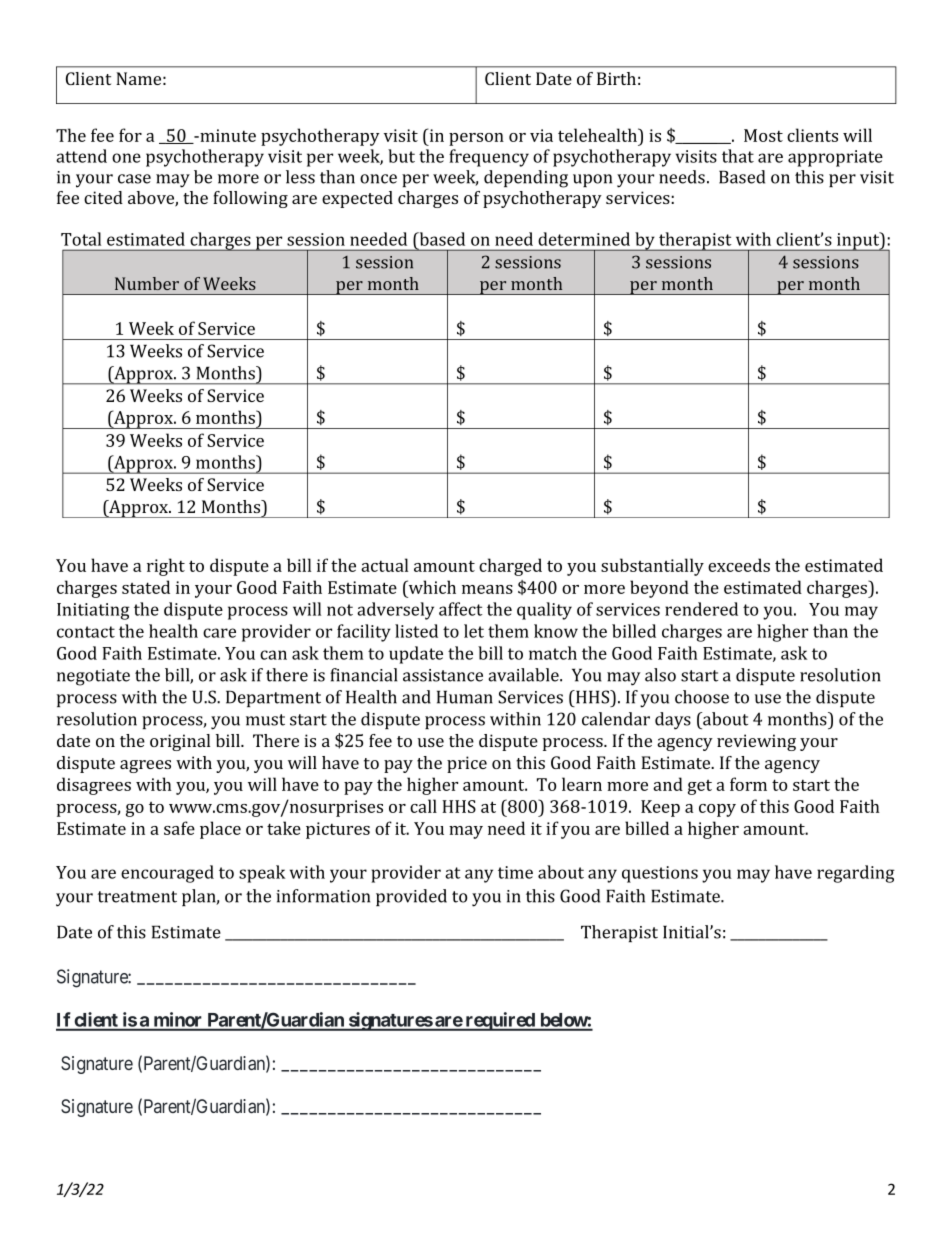 Image resolution: width=952 pixels, height=1233 pixels. Describe the element at coordinates (500, 1021) in the document. I see `required` at that location.
